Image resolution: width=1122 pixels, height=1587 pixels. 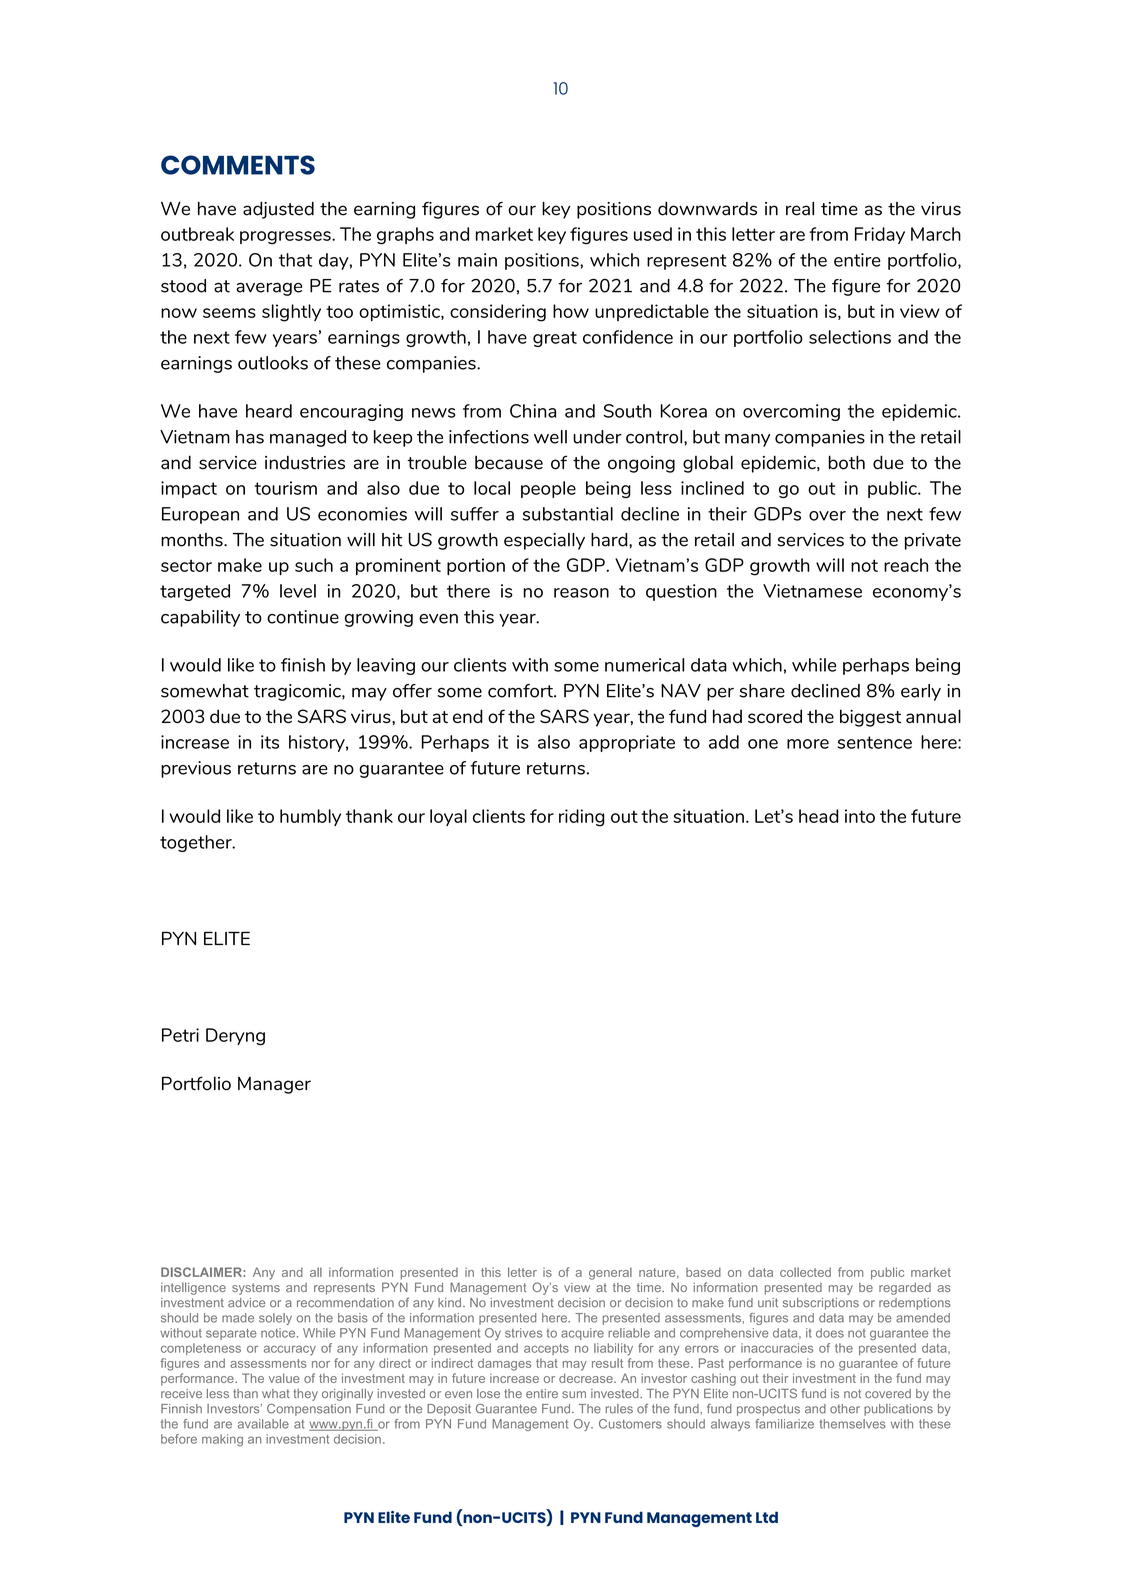 What do you see at coordinates (860, 816) in the image?
I see `into` at bounding box center [860, 816].
